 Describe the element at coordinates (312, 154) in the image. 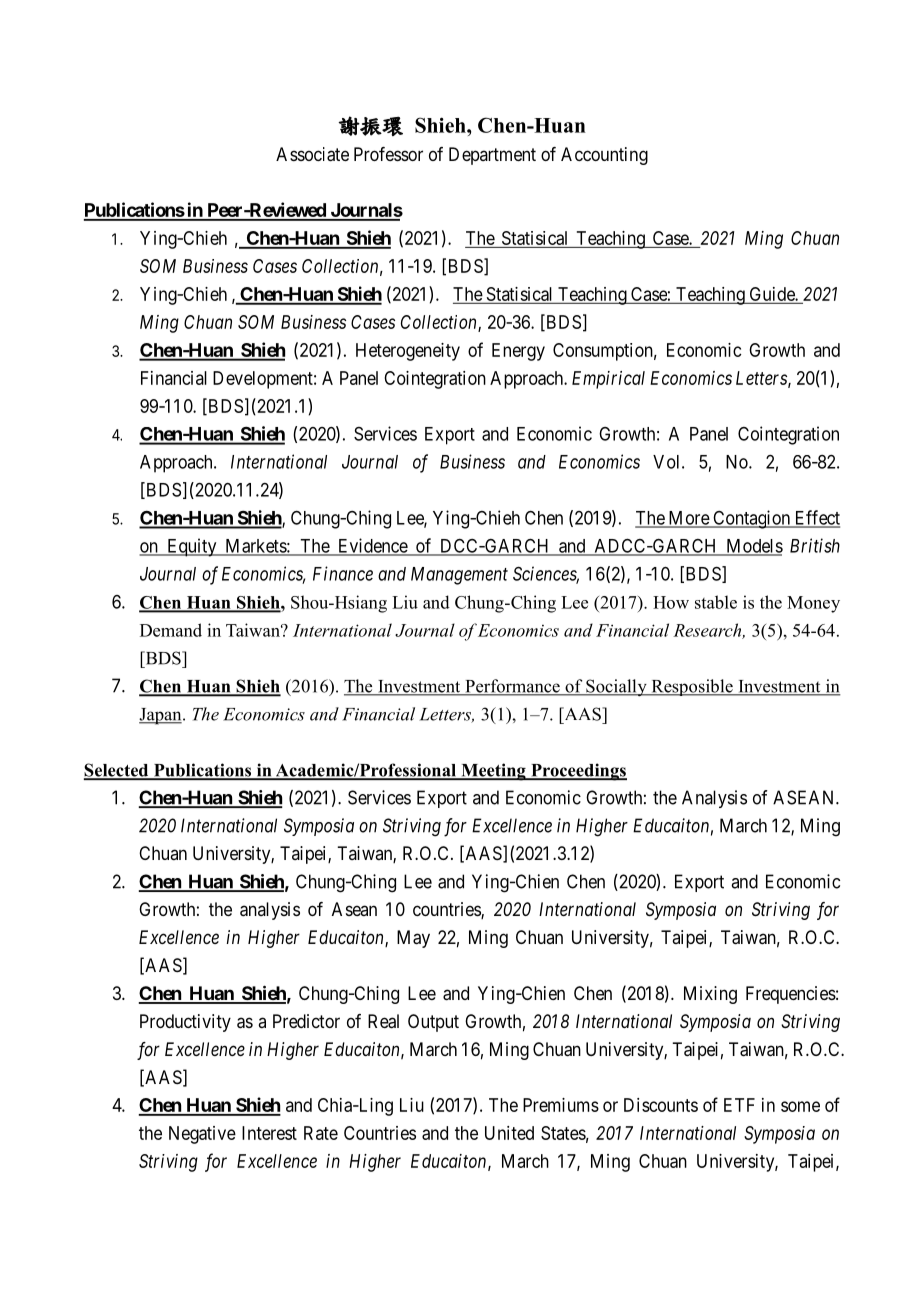

I see `Associate` at that location.
